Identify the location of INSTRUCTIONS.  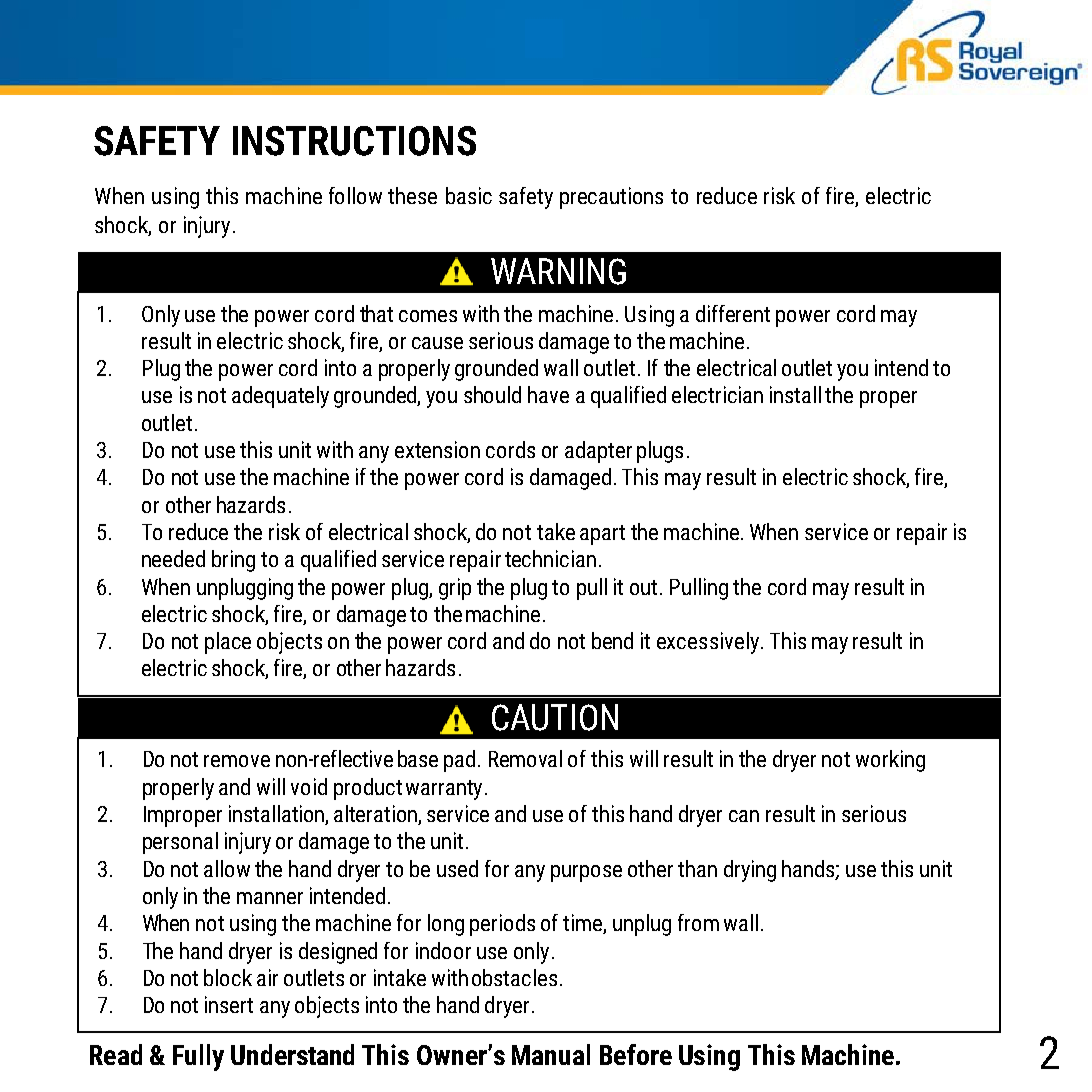
(354, 141).
